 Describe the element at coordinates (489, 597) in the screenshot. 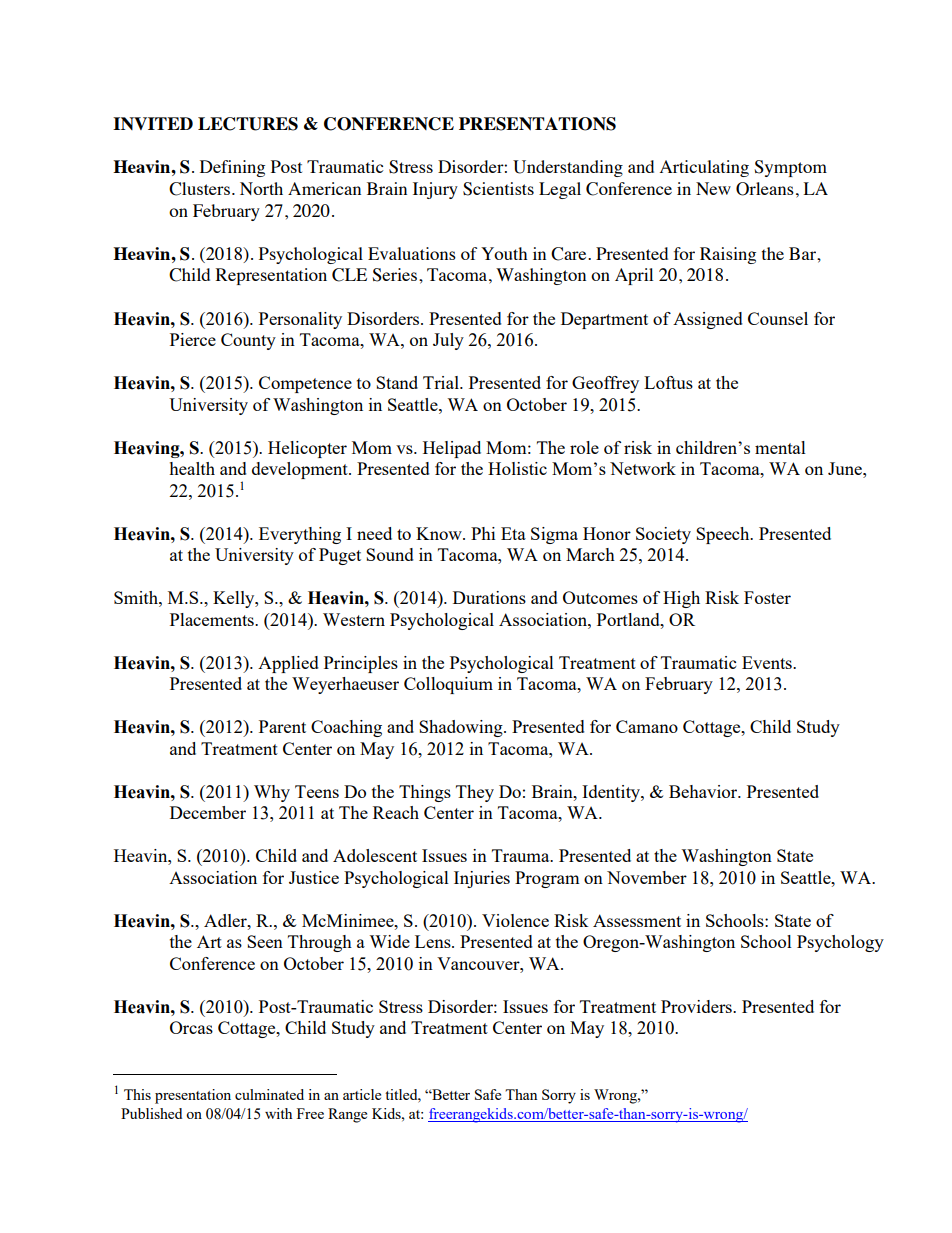

I see `Durations` at that location.
